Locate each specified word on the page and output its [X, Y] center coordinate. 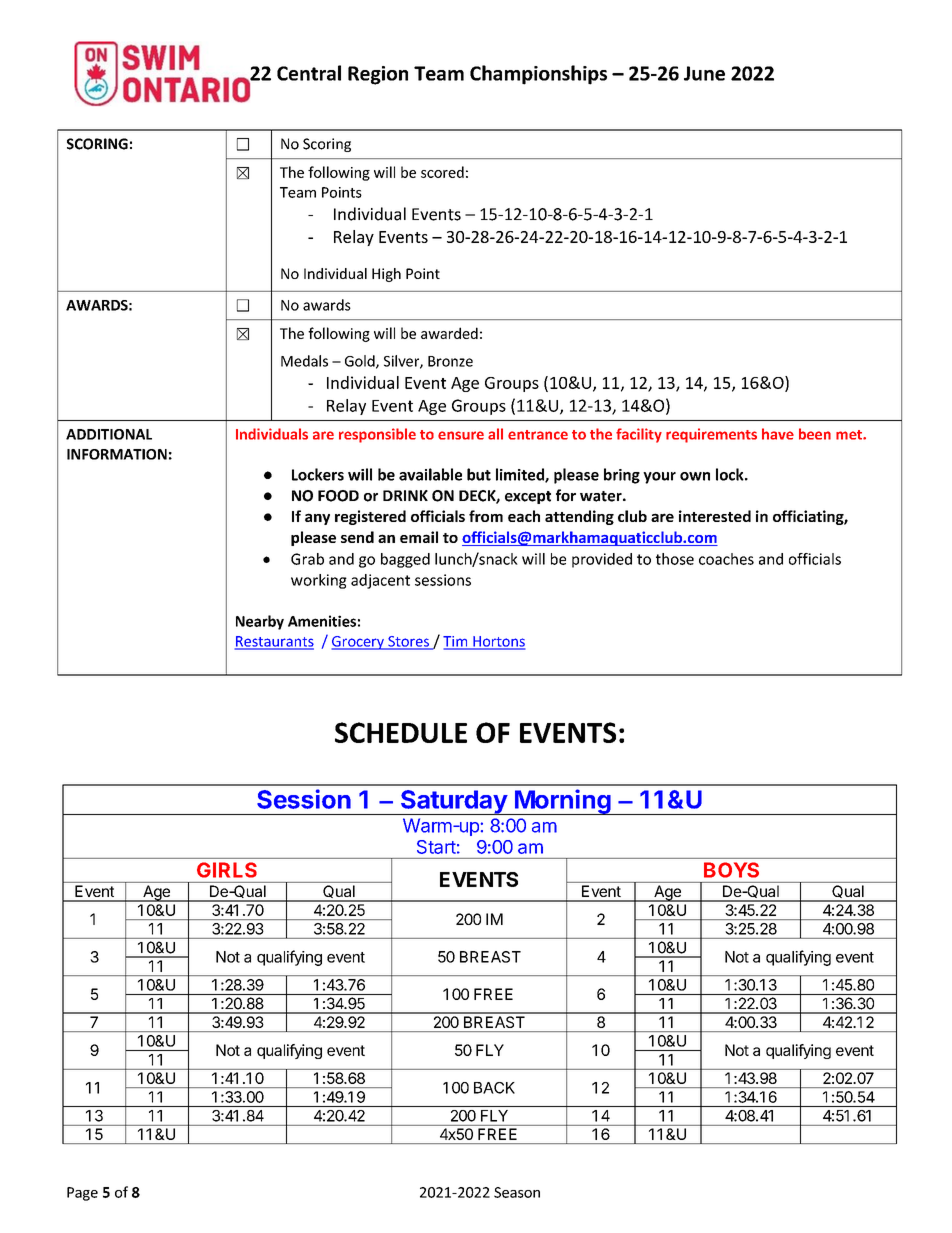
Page [82, 1194]
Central [309, 73]
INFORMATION [117, 454]
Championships [538, 75]
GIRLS [227, 870]
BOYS [731, 870]
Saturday [454, 802]
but [479, 474]
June [704, 73]
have [778, 434]
